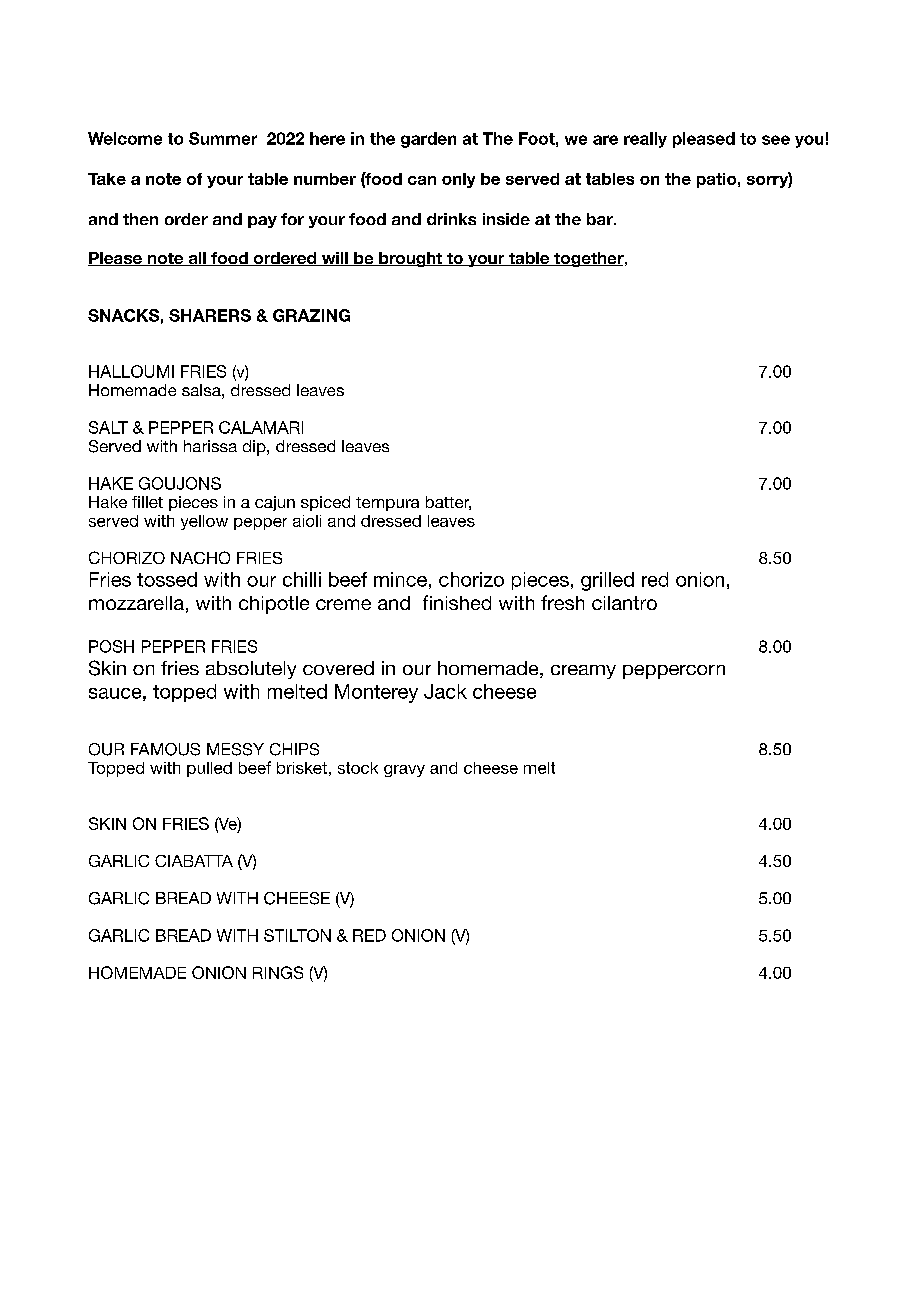 The width and height of the screenshot is (924, 1308). What do you see at coordinates (445, 691) in the screenshot?
I see `Jack` at bounding box center [445, 691].
